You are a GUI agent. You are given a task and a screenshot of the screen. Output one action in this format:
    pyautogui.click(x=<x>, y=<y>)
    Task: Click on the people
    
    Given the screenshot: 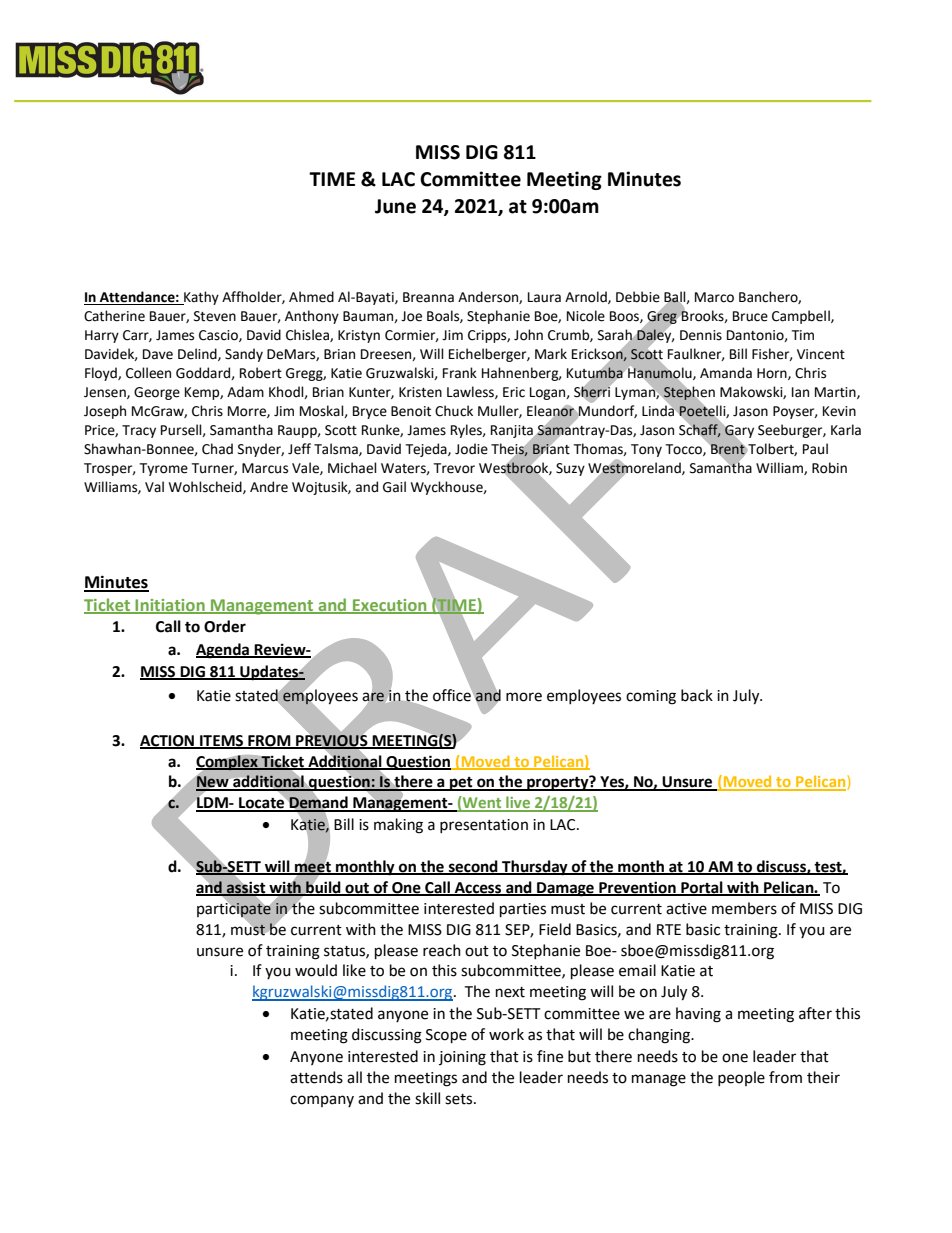 What is the action you would take?
    pyautogui.click(x=741, y=1078)
